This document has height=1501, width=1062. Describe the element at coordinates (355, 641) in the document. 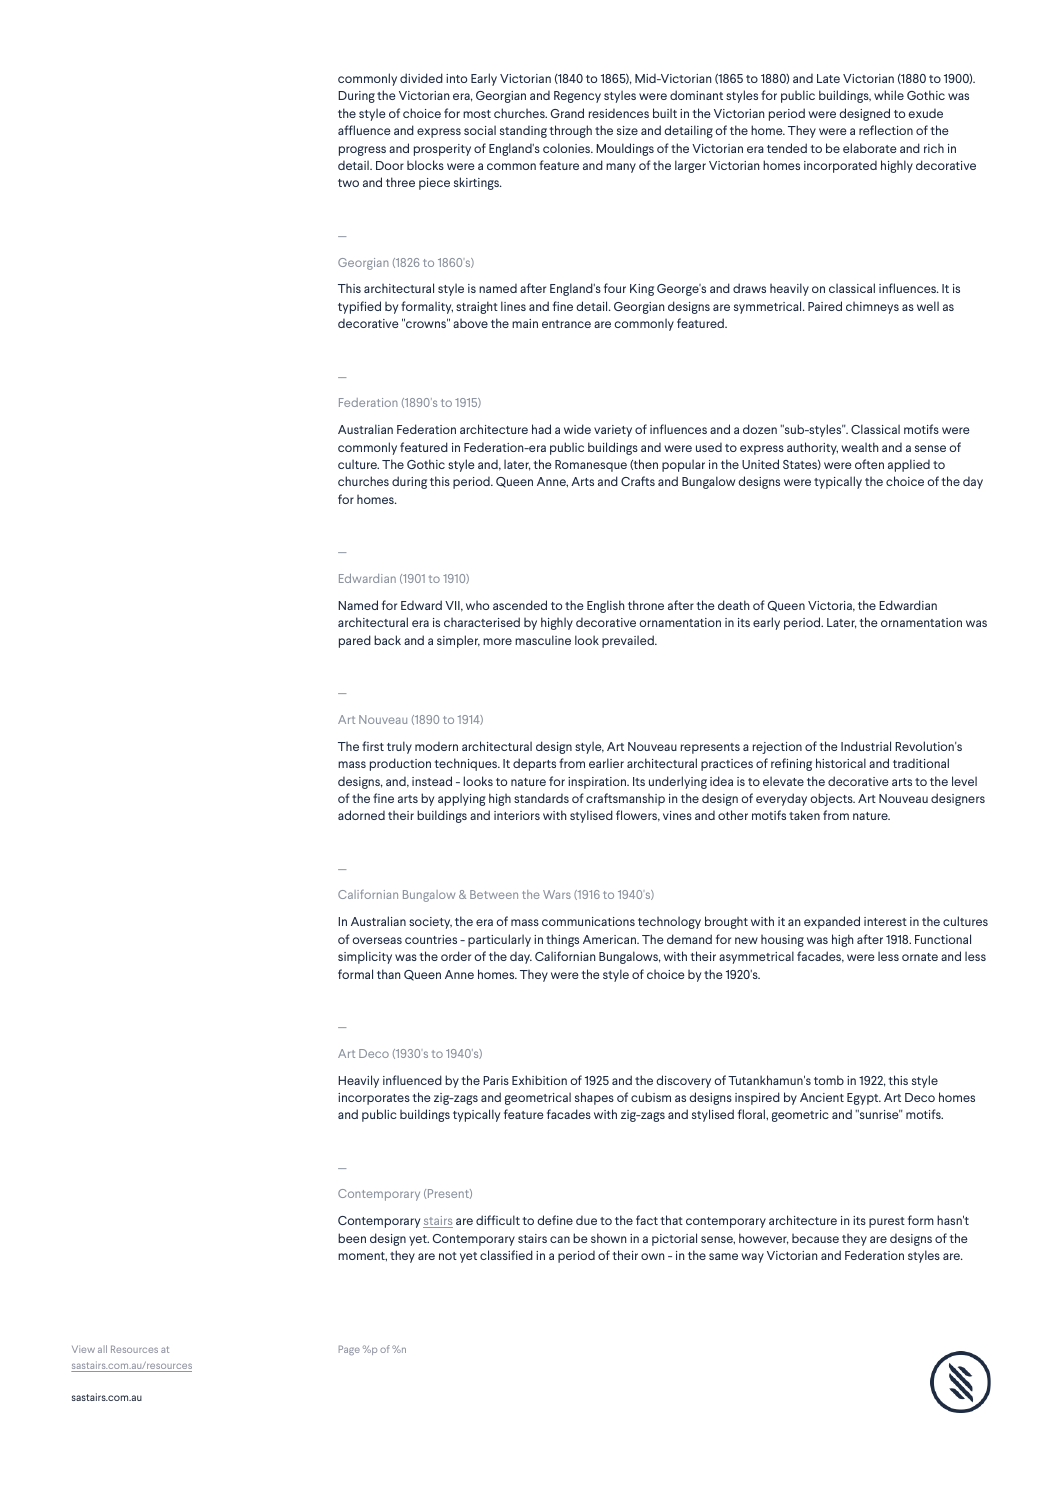

I see `pared` at that location.
